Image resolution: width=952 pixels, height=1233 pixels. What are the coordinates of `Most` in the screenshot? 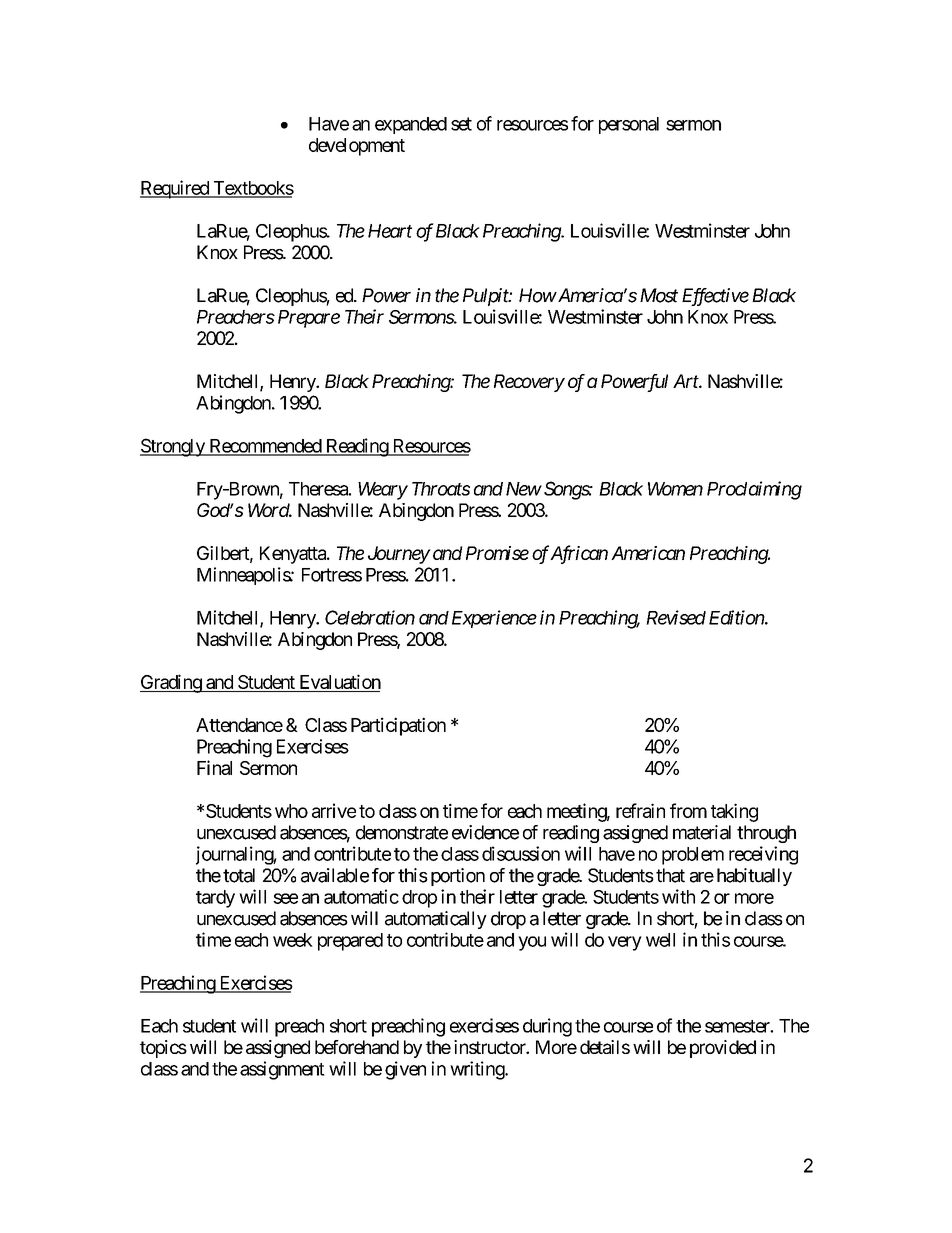 It's located at (659, 295).
